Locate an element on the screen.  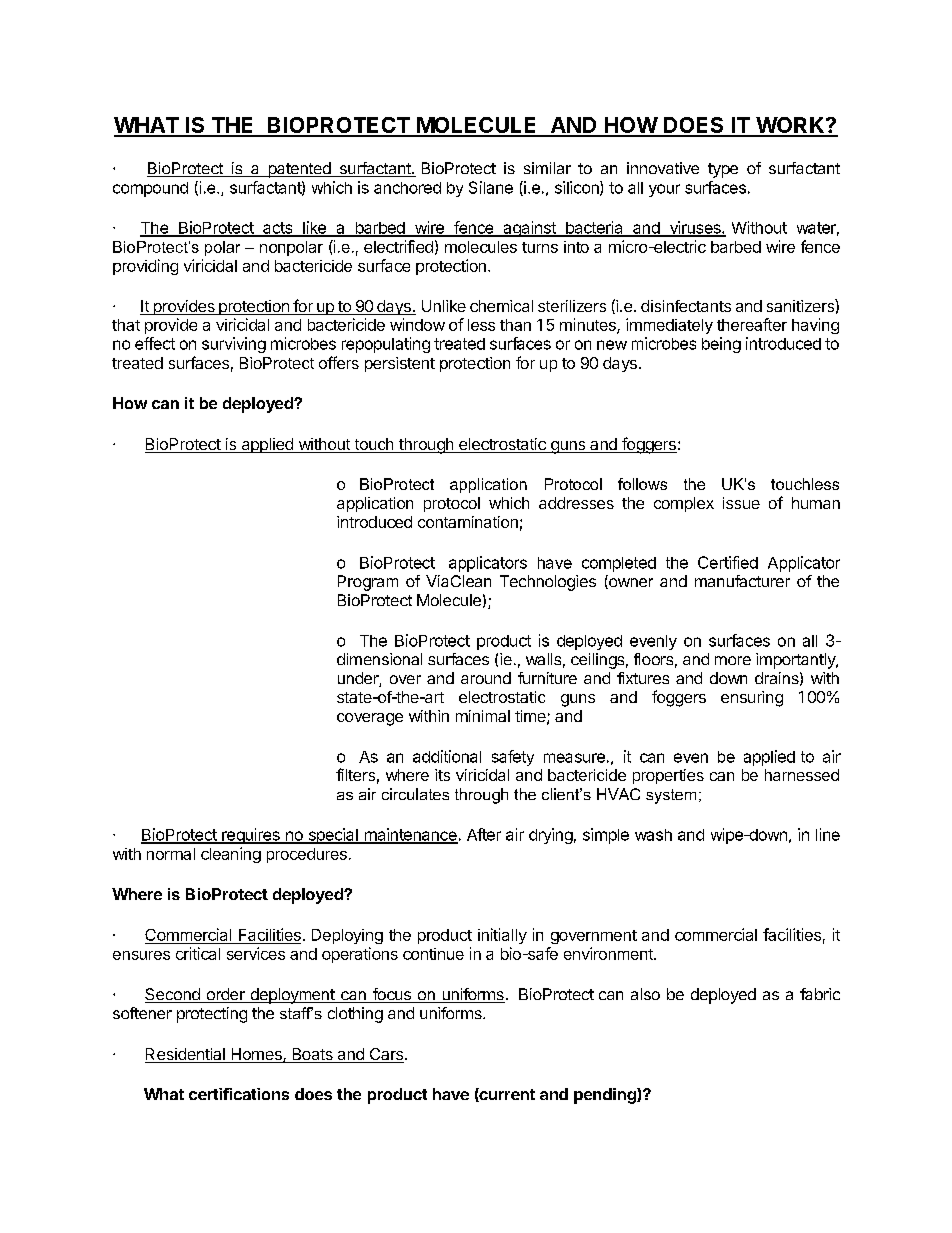
more is located at coordinates (733, 660).
